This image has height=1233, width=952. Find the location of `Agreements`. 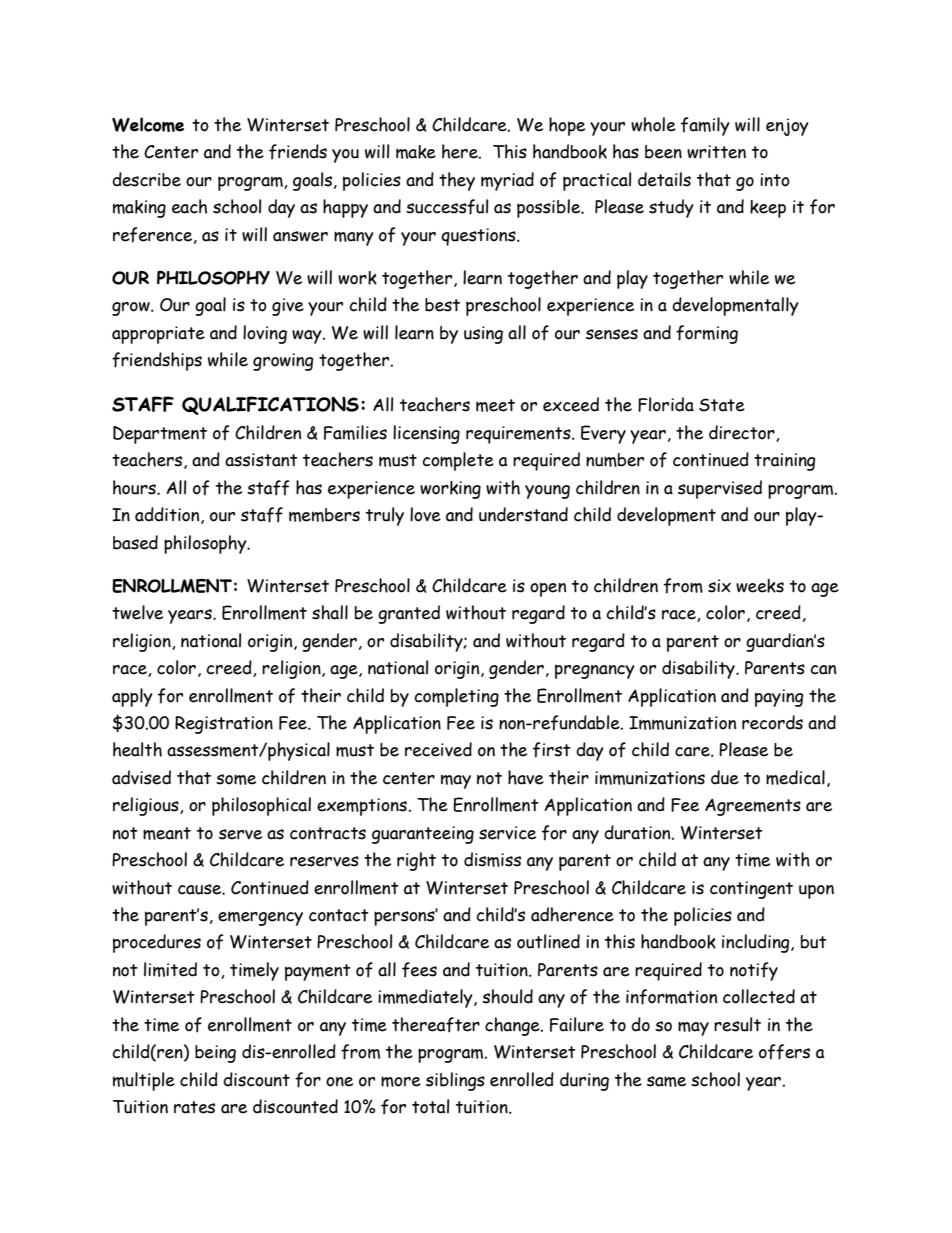

Agreements is located at coordinates (753, 807).
